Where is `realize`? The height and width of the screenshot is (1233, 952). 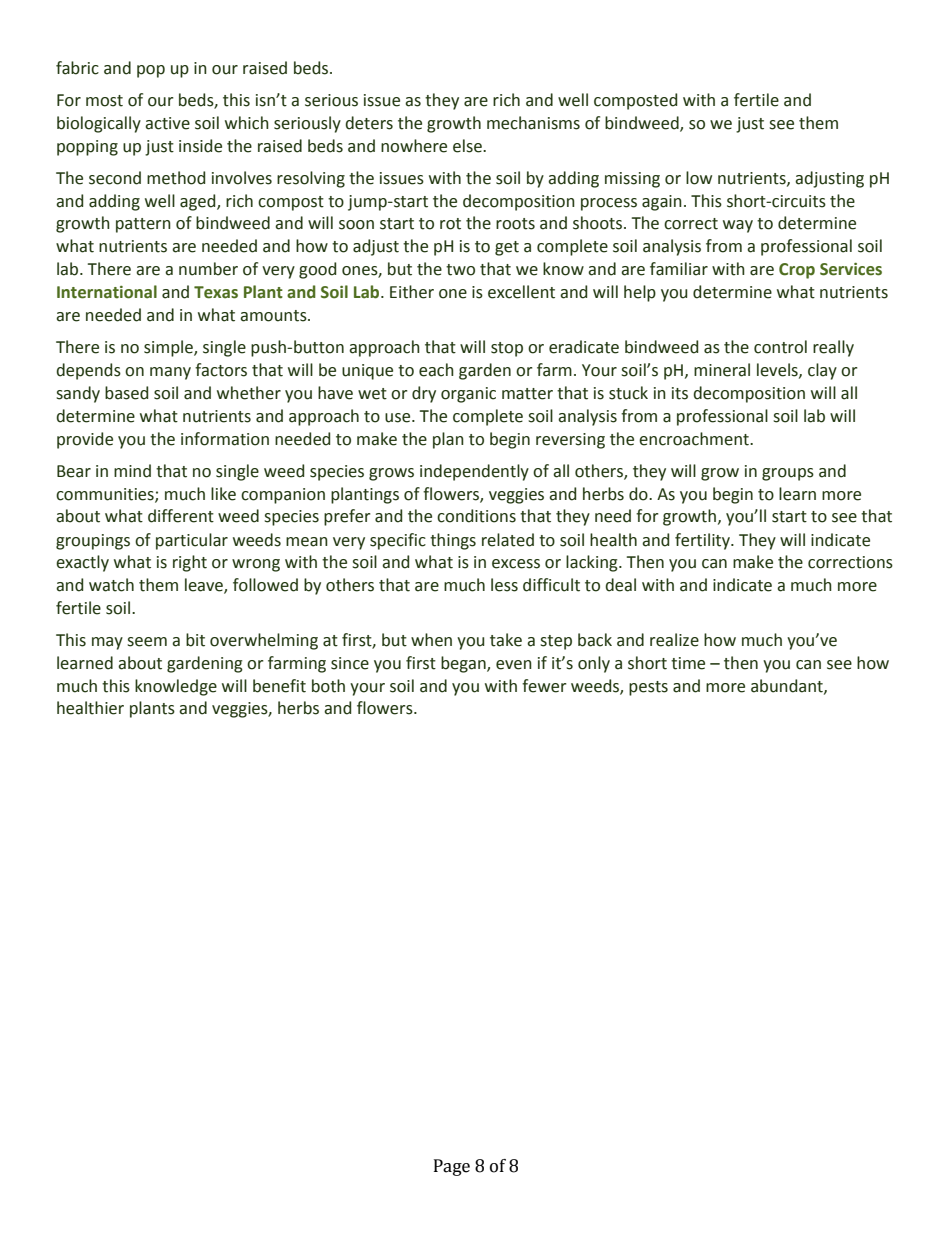
realize is located at coordinates (674, 640).
